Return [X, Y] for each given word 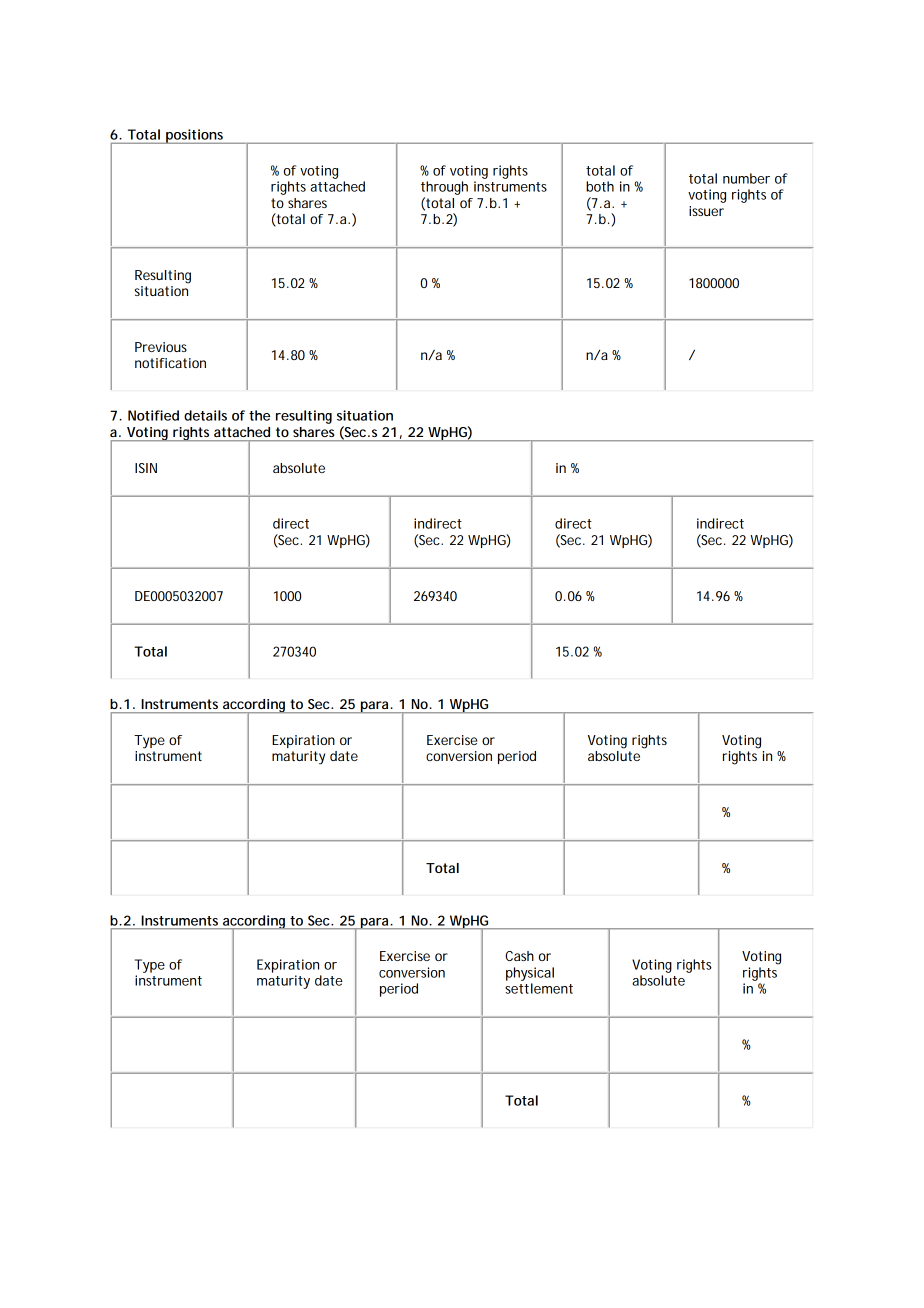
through [444, 188]
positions [194, 136]
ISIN [146, 468]
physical [530, 974]
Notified [153, 415]
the [259, 415]
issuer [706, 211]
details [205, 415]
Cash [519, 956]
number [746, 178]
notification [170, 363]
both [600, 186]
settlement [539, 988]
